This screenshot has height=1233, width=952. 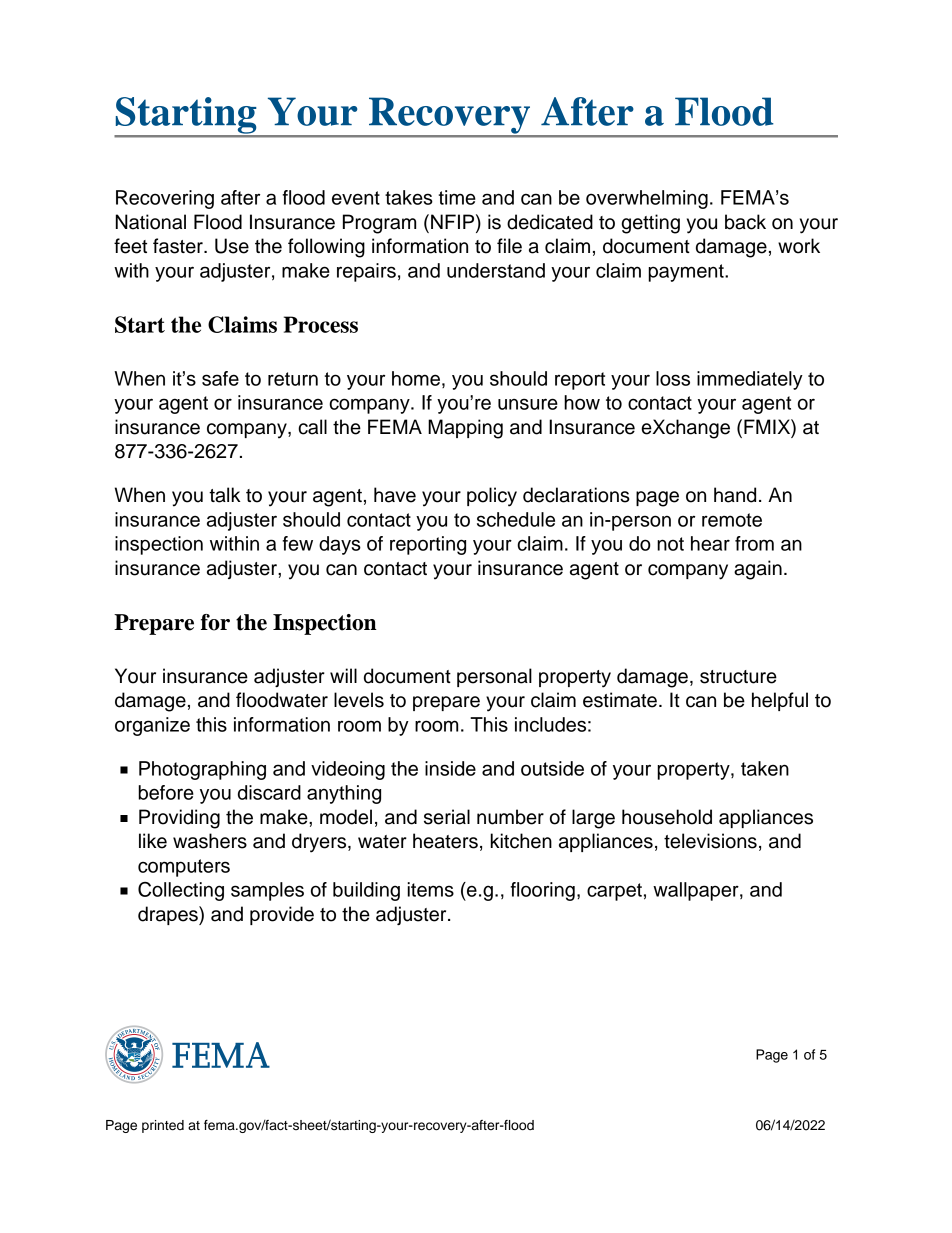 I want to click on items, so click(x=430, y=889).
